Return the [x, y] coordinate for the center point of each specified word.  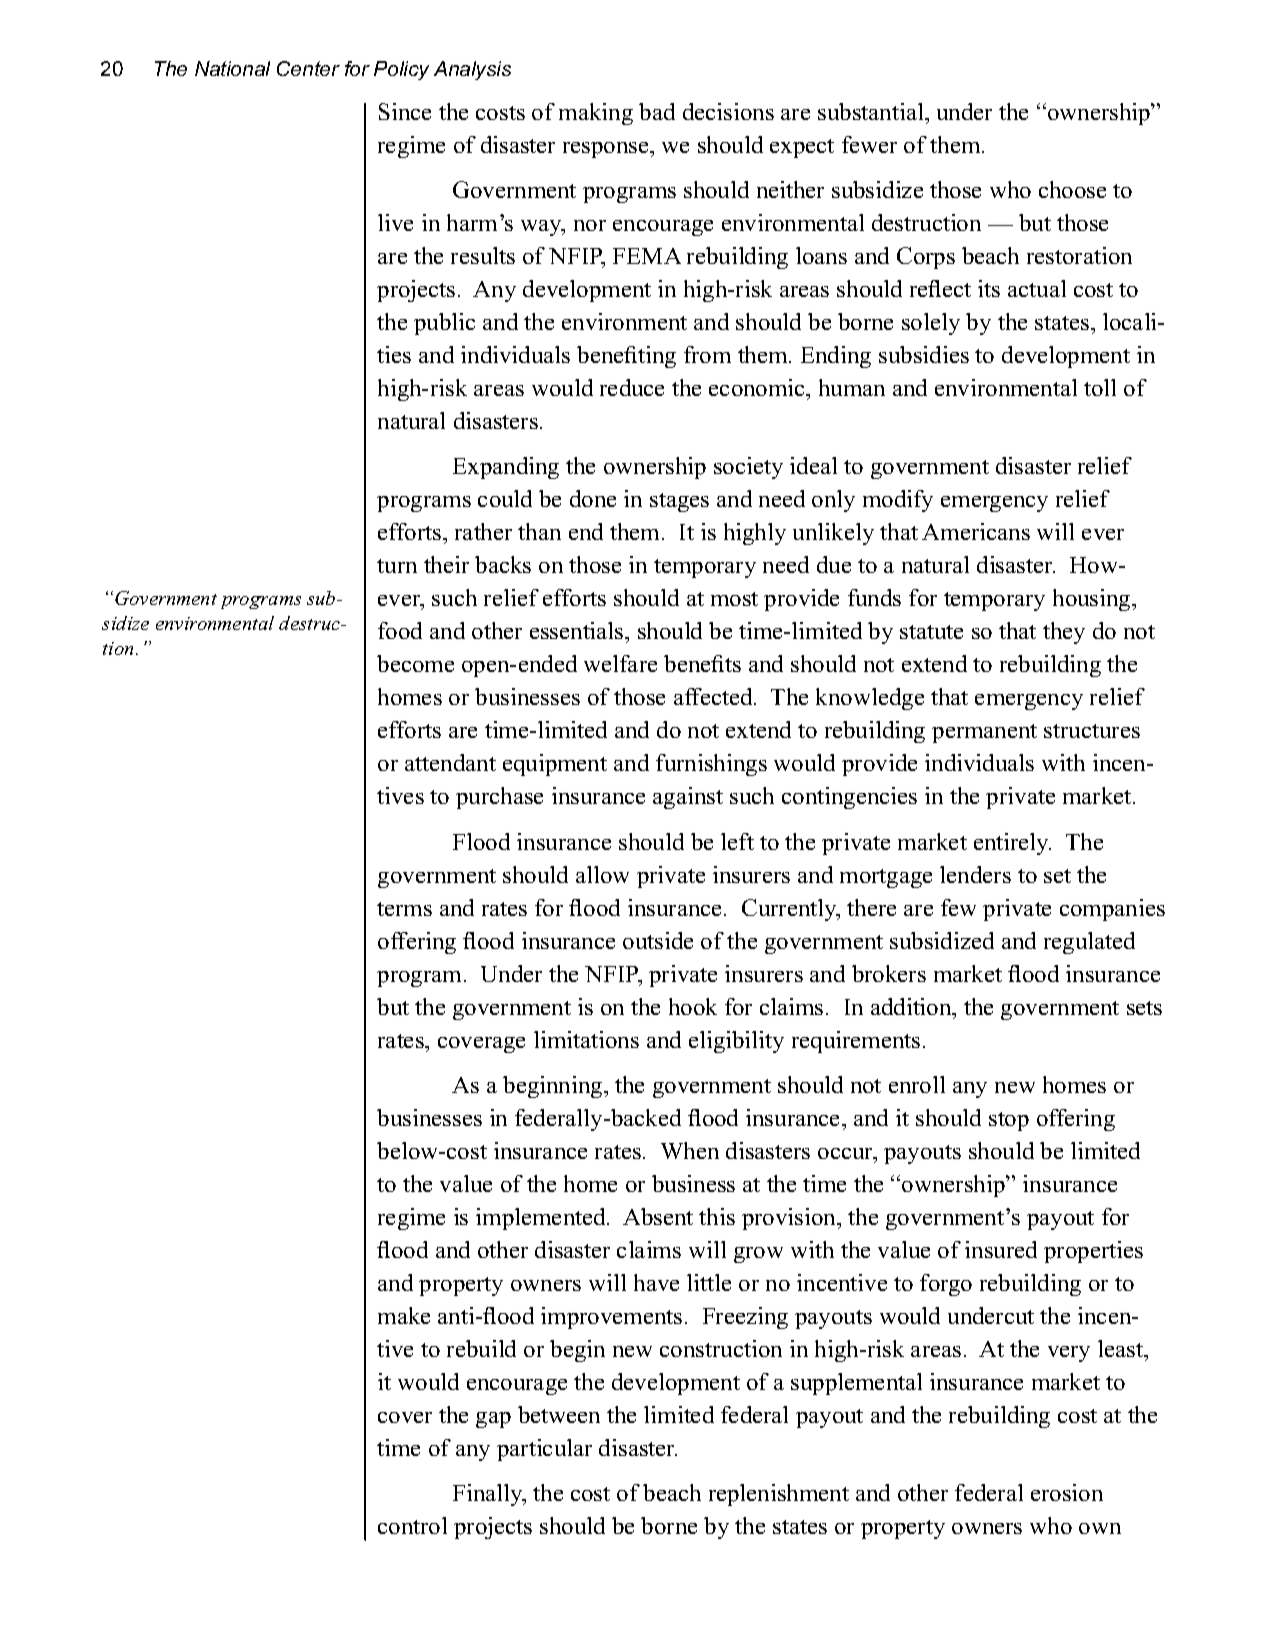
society [748, 468]
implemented [542, 1219]
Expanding [506, 468]
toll [1100, 387]
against [688, 798]
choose [1072, 189]
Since [405, 111]
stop [1009, 1121]
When [690, 1150]
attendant [450, 762]
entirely [1012, 844]
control [412, 1525]
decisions [728, 111]
